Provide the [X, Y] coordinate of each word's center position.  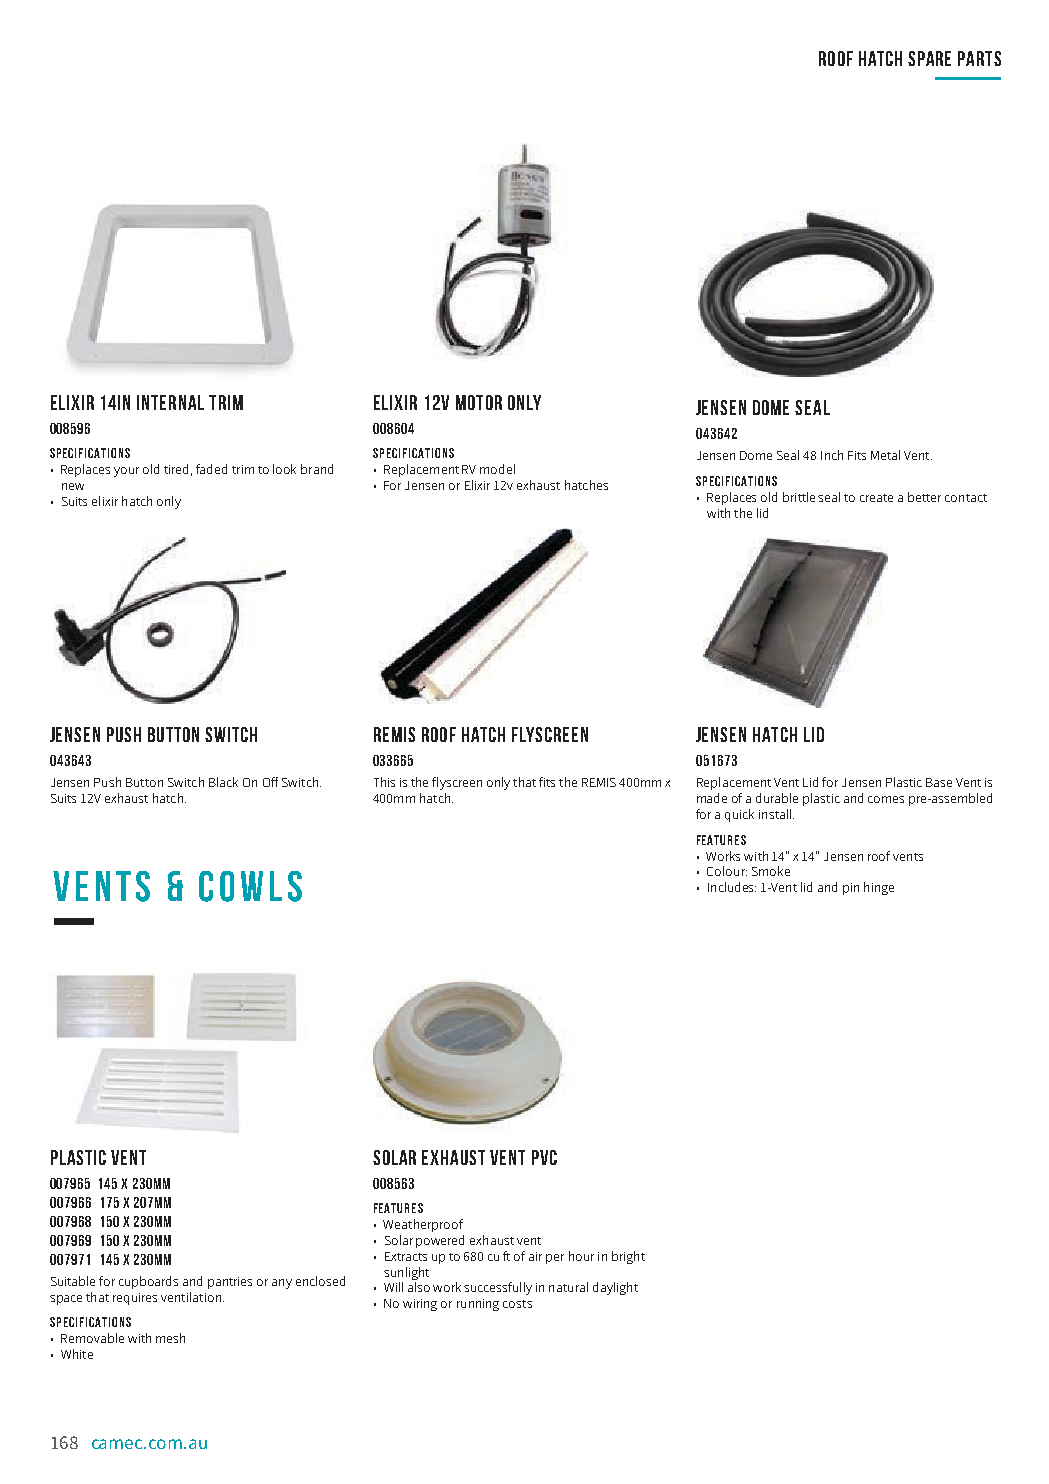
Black [223, 782]
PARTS [979, 58]
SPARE [929, 58]
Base [939, 782]
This [384, 782]
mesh [170, 1338]
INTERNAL [170, 402]
